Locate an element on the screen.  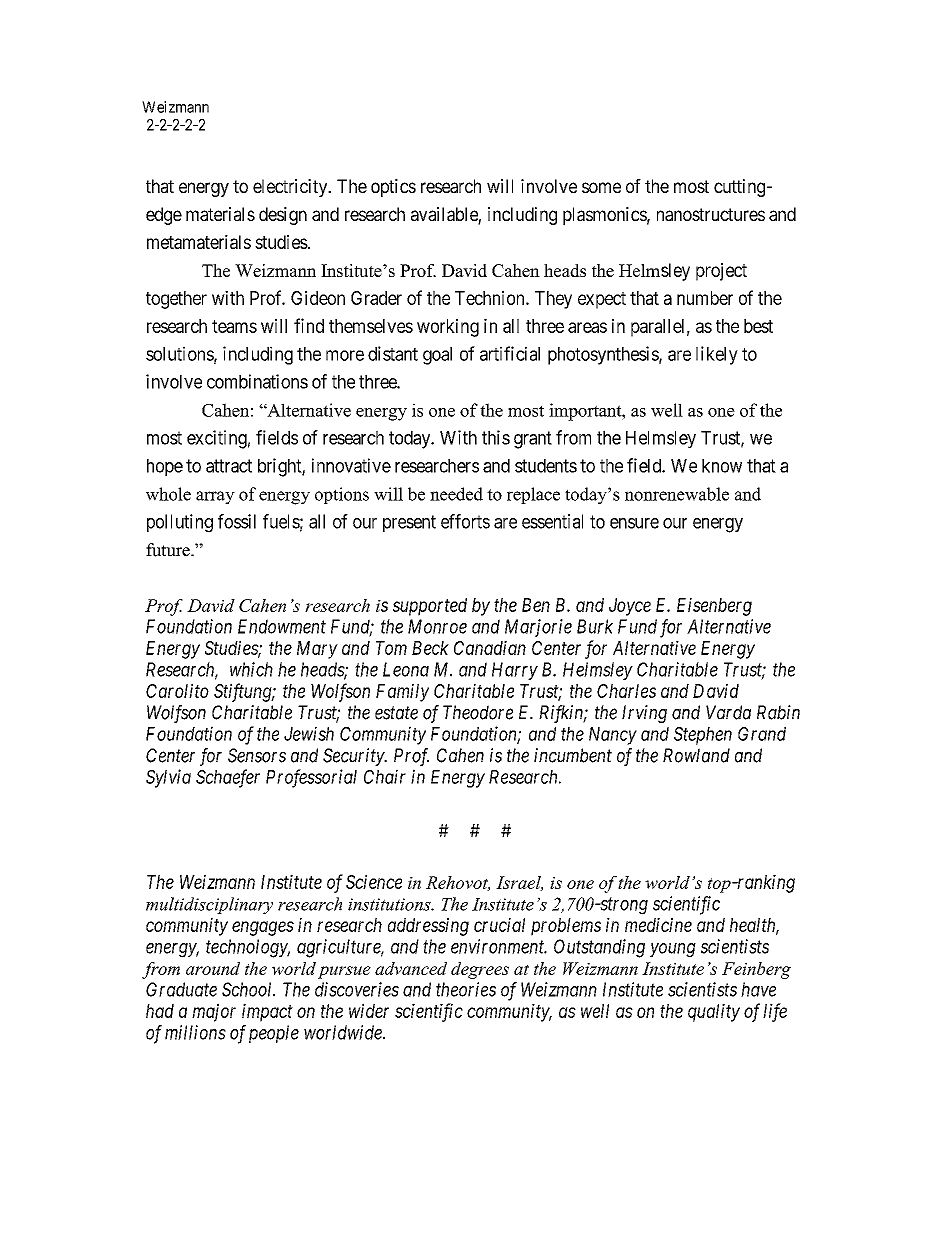
major is located at coordinates (214, 1012).
